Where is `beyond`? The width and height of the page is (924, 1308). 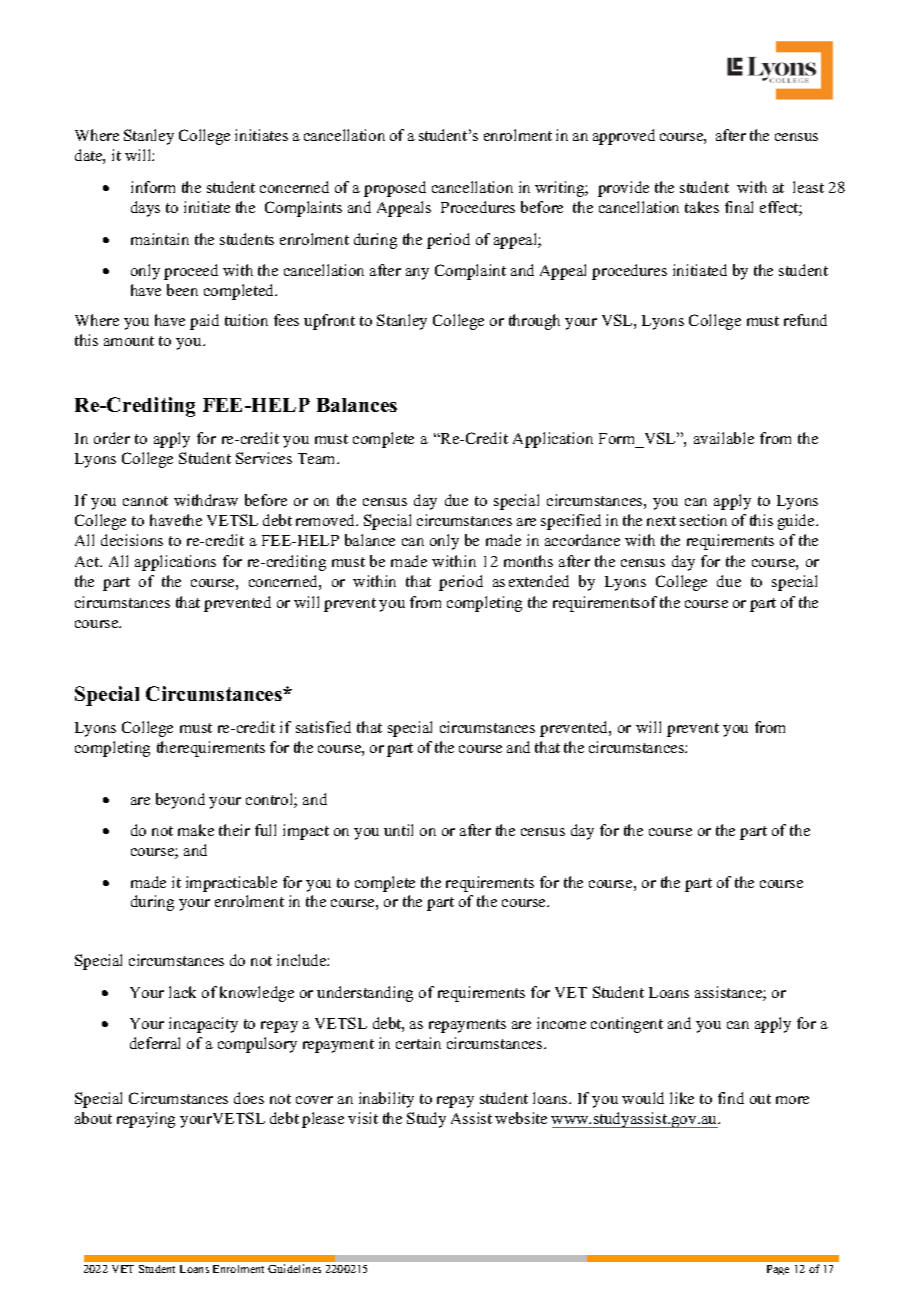 beyond is located at coordinates (180, 801).
